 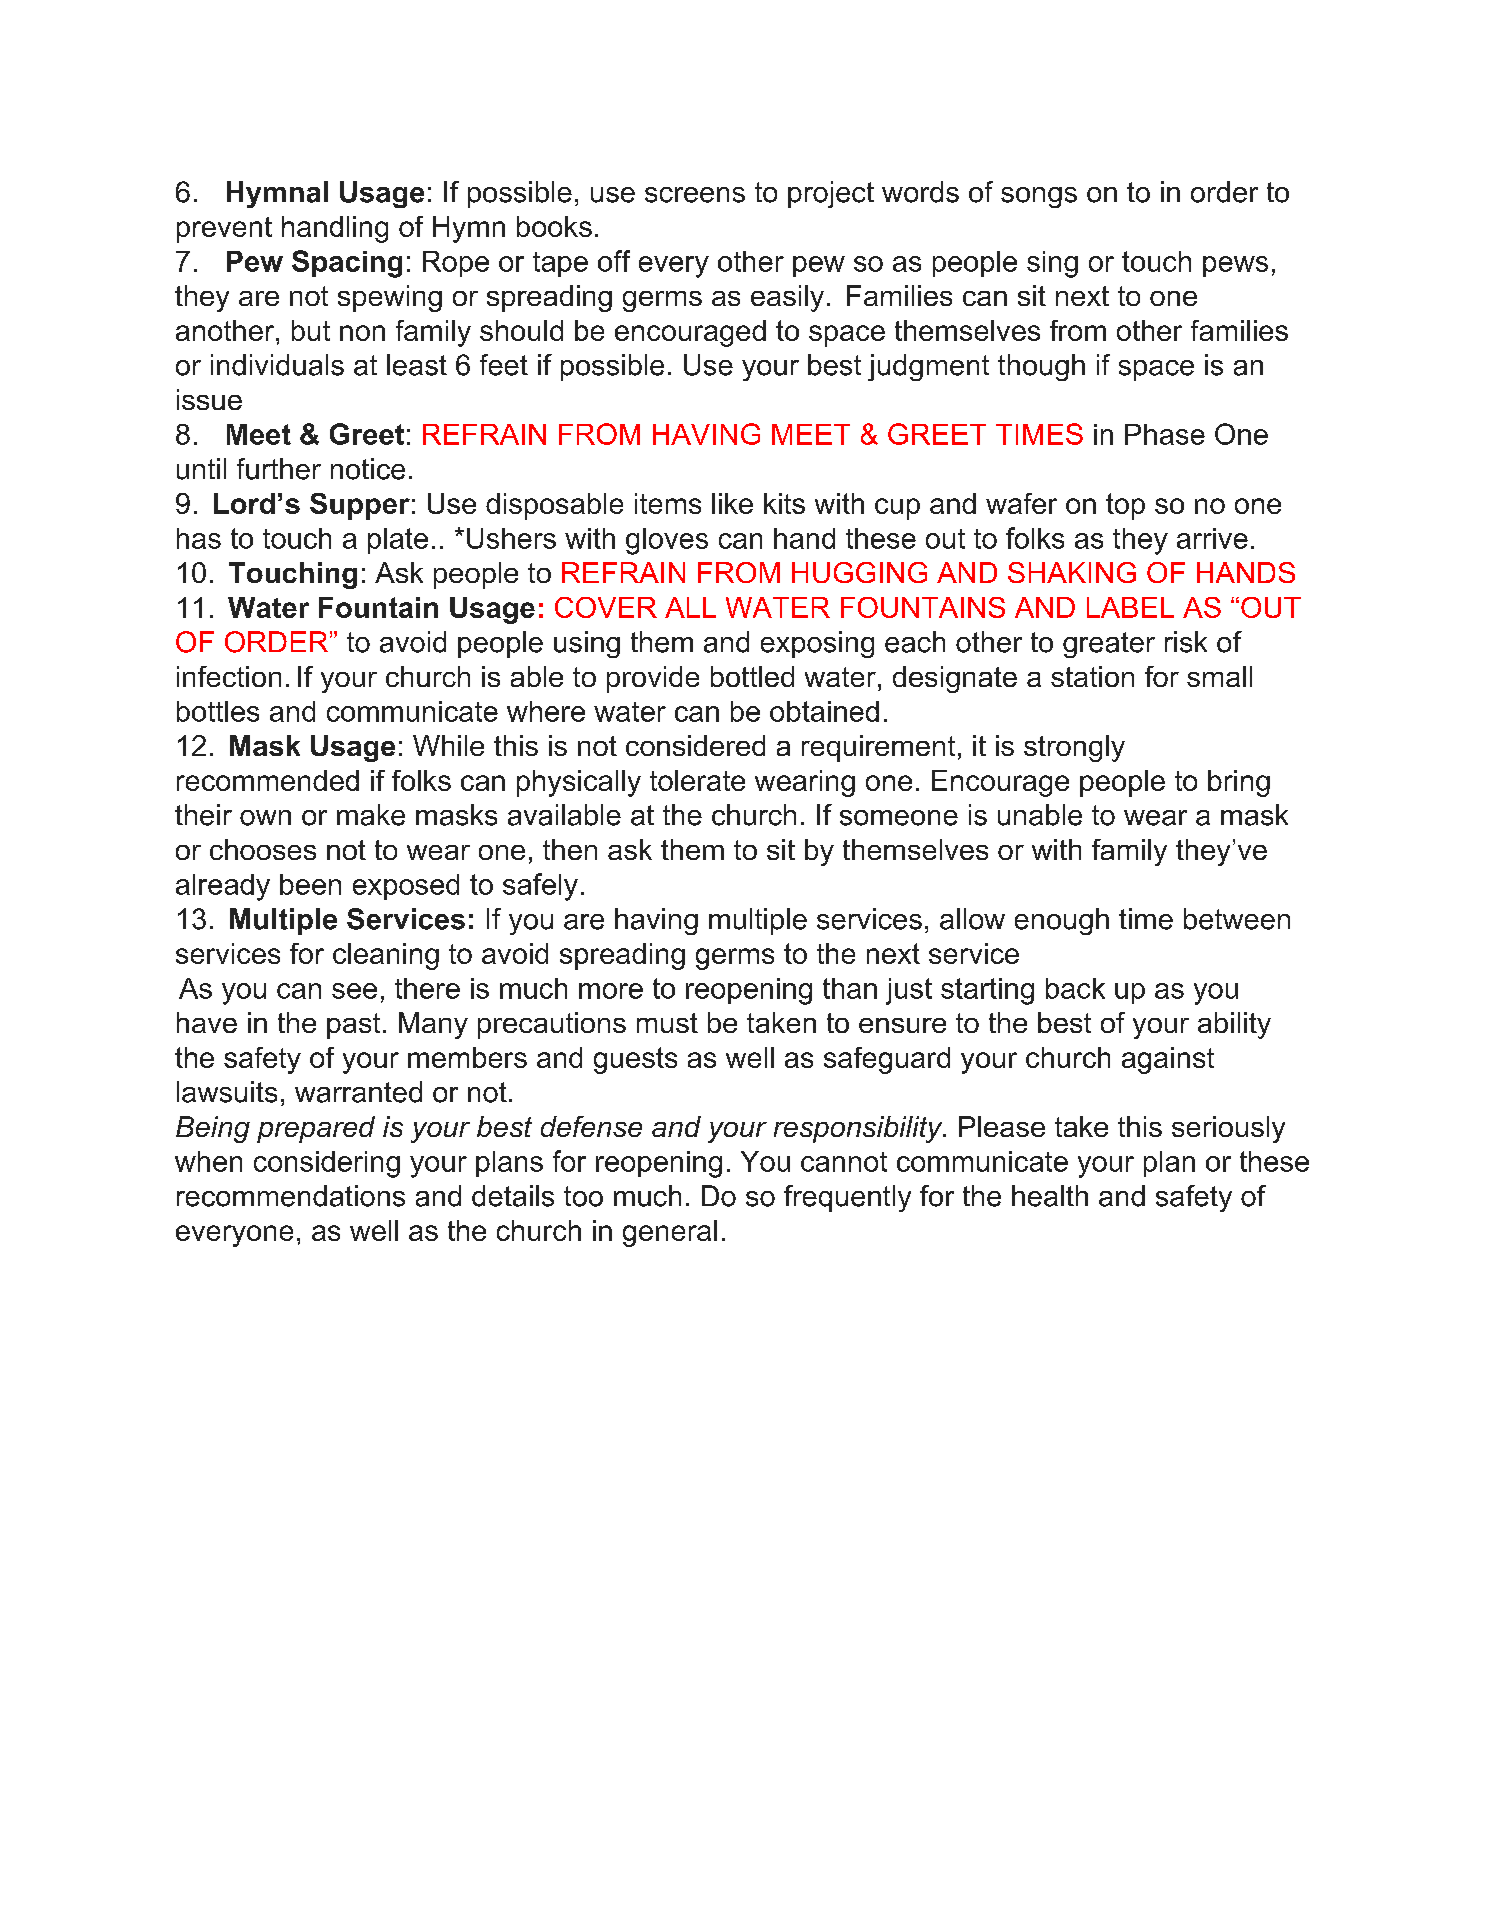 What do you see at coordinates (398, 541) in the screenshot?
I see `plate` at bounding box center [398, 541].
